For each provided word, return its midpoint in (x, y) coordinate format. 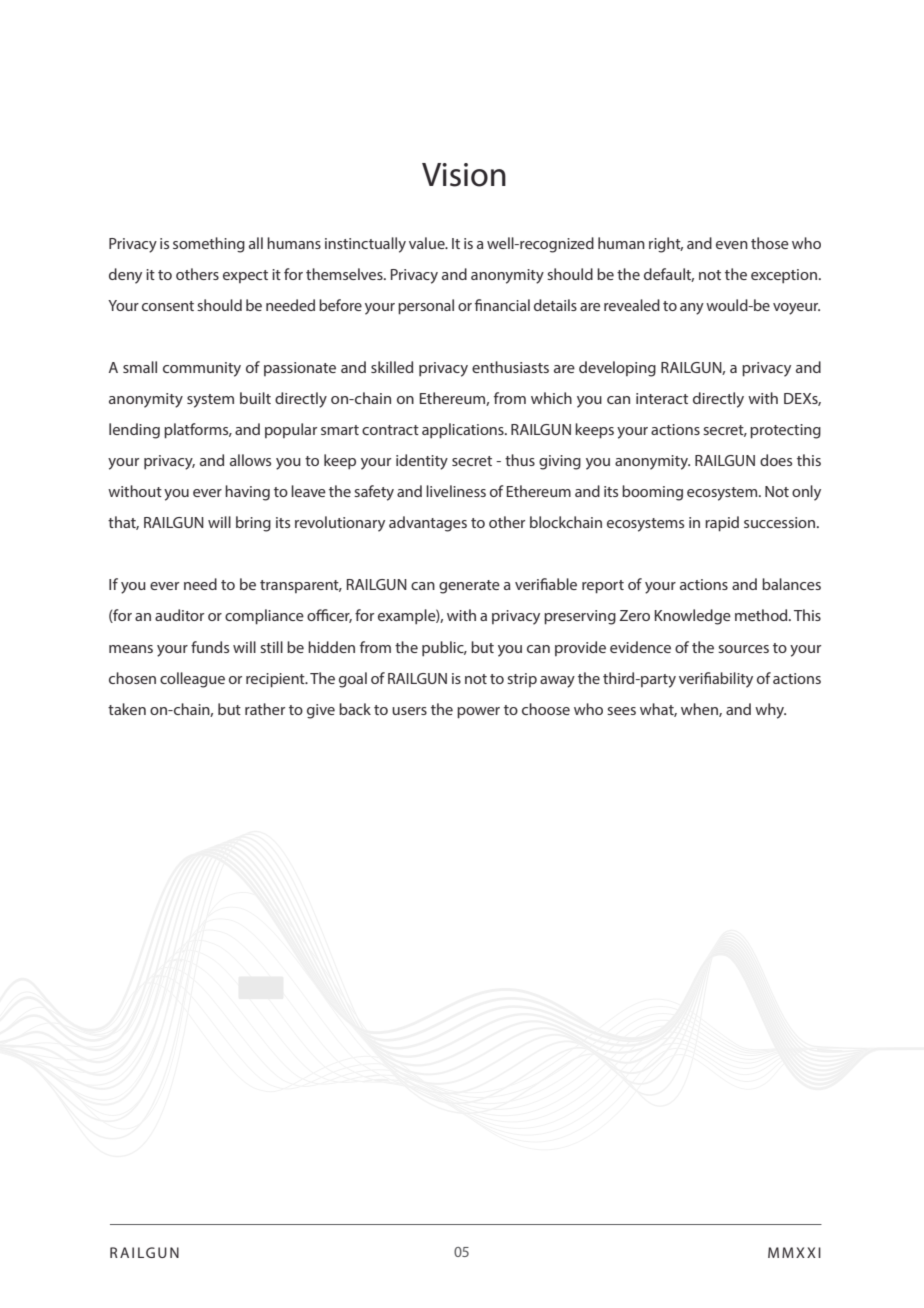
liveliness (456, 491)
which (551, 398)
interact (662, 398)
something (209, 245)
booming (652, 493)
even (732, 245)
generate (469, 587)
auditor (179, 615)
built (255, 398)
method (762, 615)
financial (502, 305)
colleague (192, 680)
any (692, 309)
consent (168, 306)
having (247, 493)
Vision (464, 175)
